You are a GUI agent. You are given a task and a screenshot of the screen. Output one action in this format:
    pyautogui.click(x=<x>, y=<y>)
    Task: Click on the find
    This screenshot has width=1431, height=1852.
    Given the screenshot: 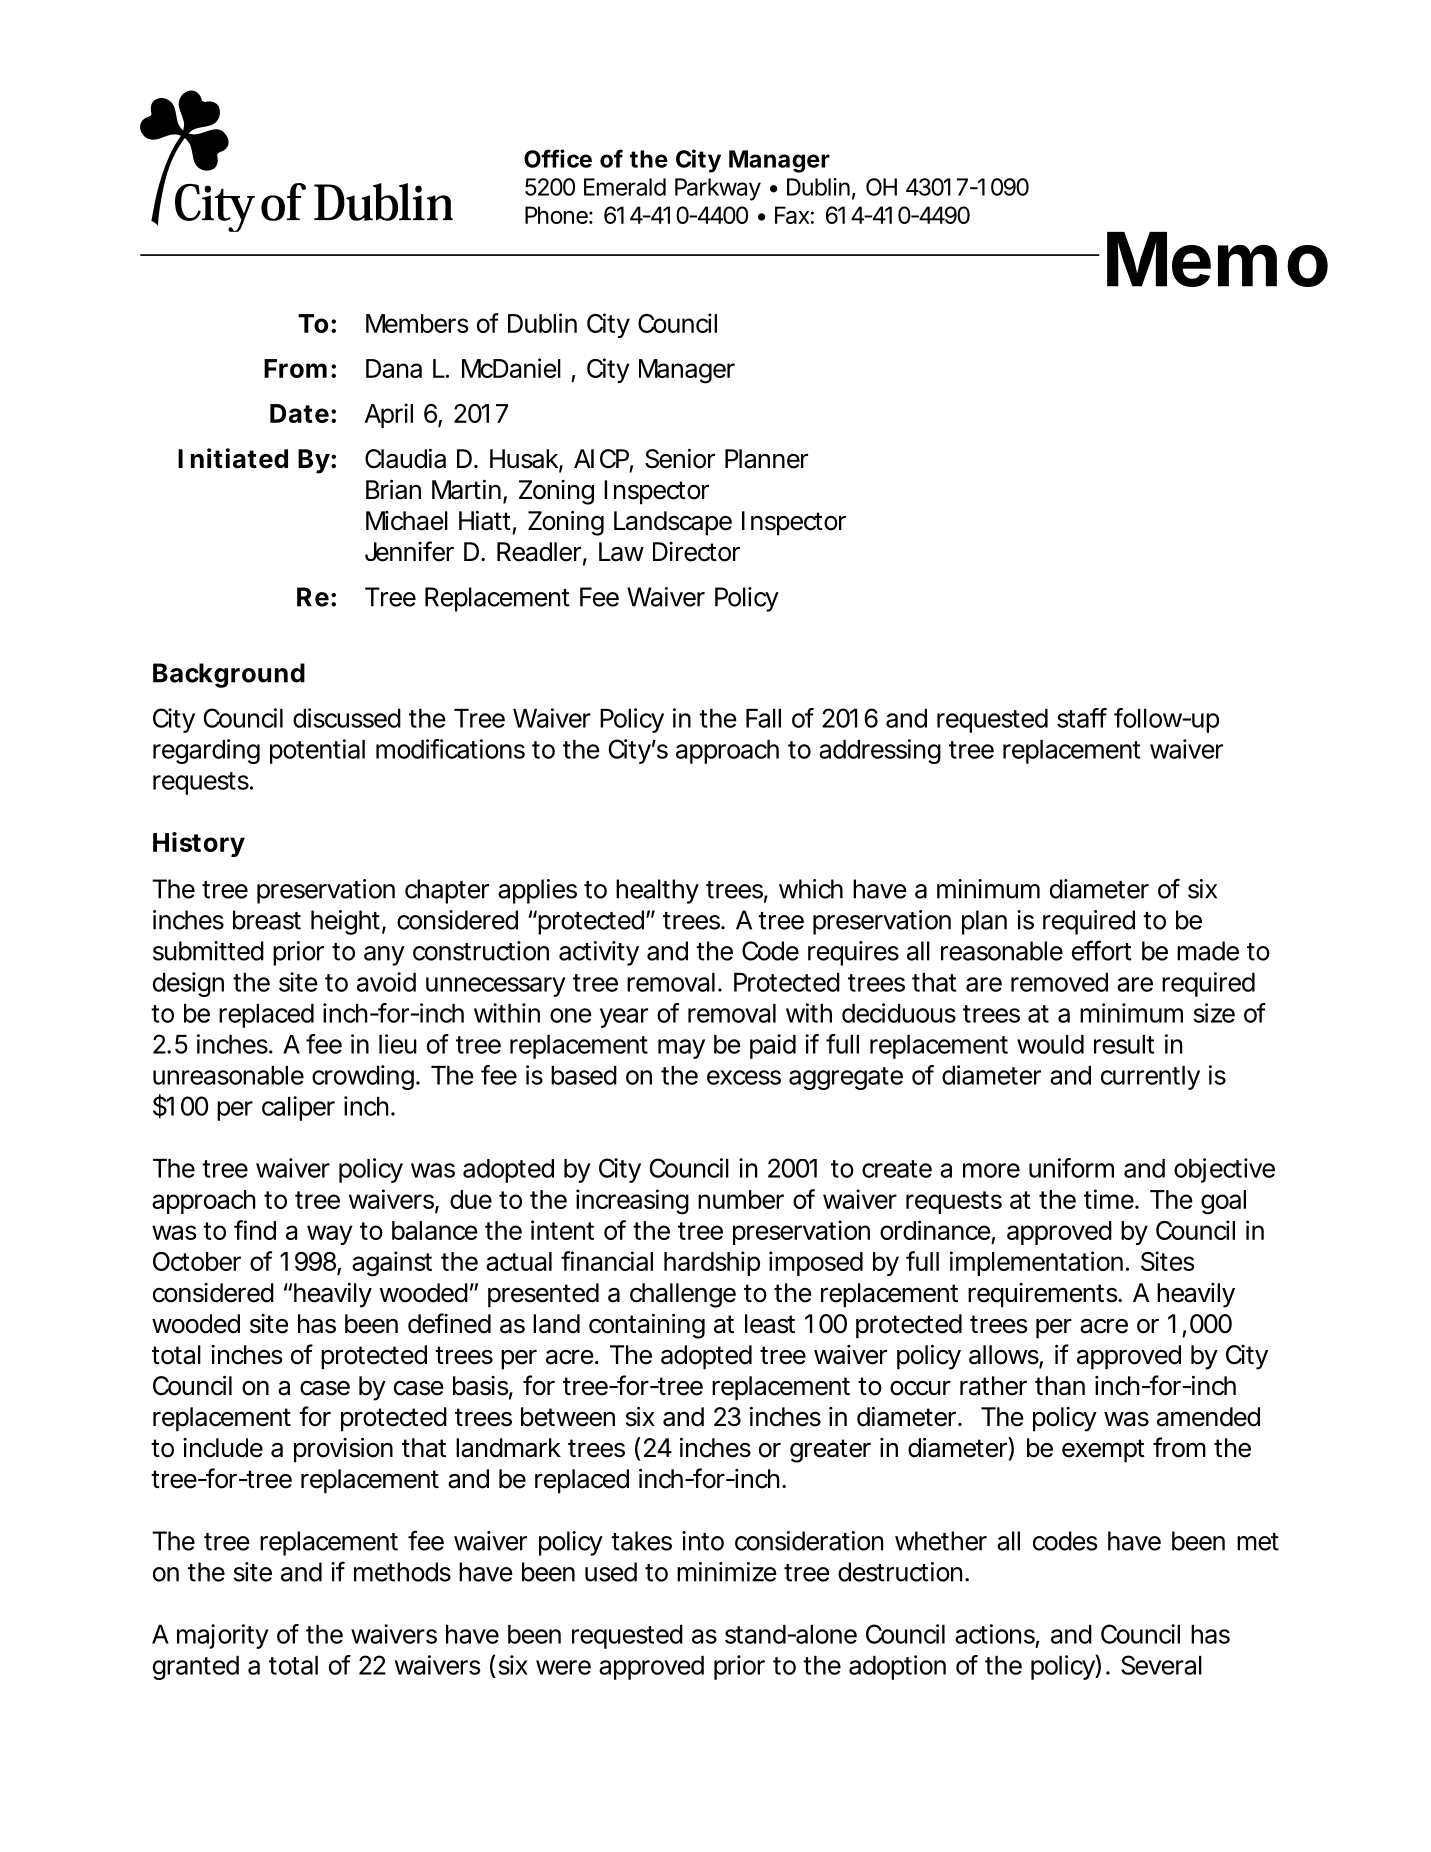 What is the action you would take?
    pyautogui.click(x=255, y=1230)
